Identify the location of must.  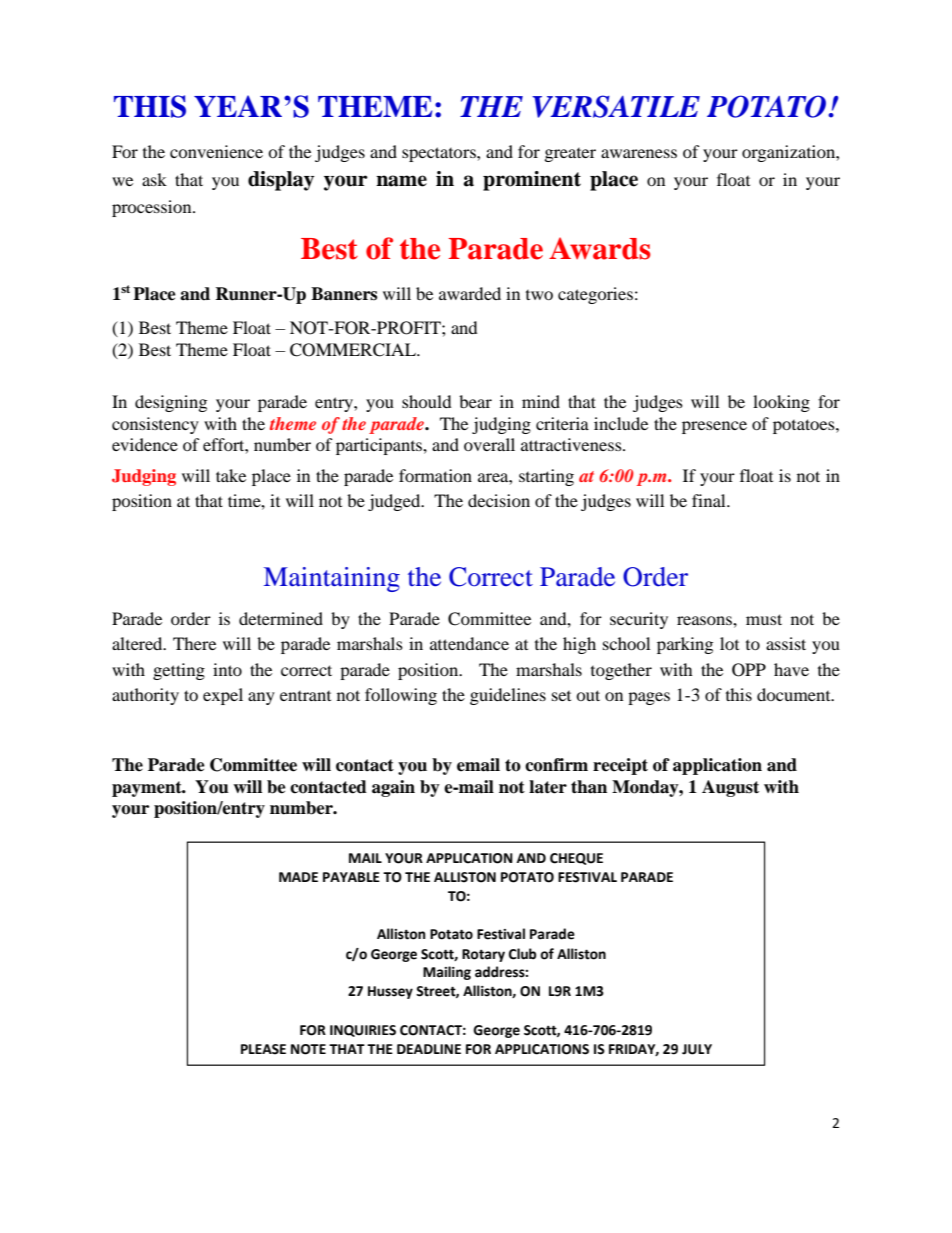
(764, 619).
